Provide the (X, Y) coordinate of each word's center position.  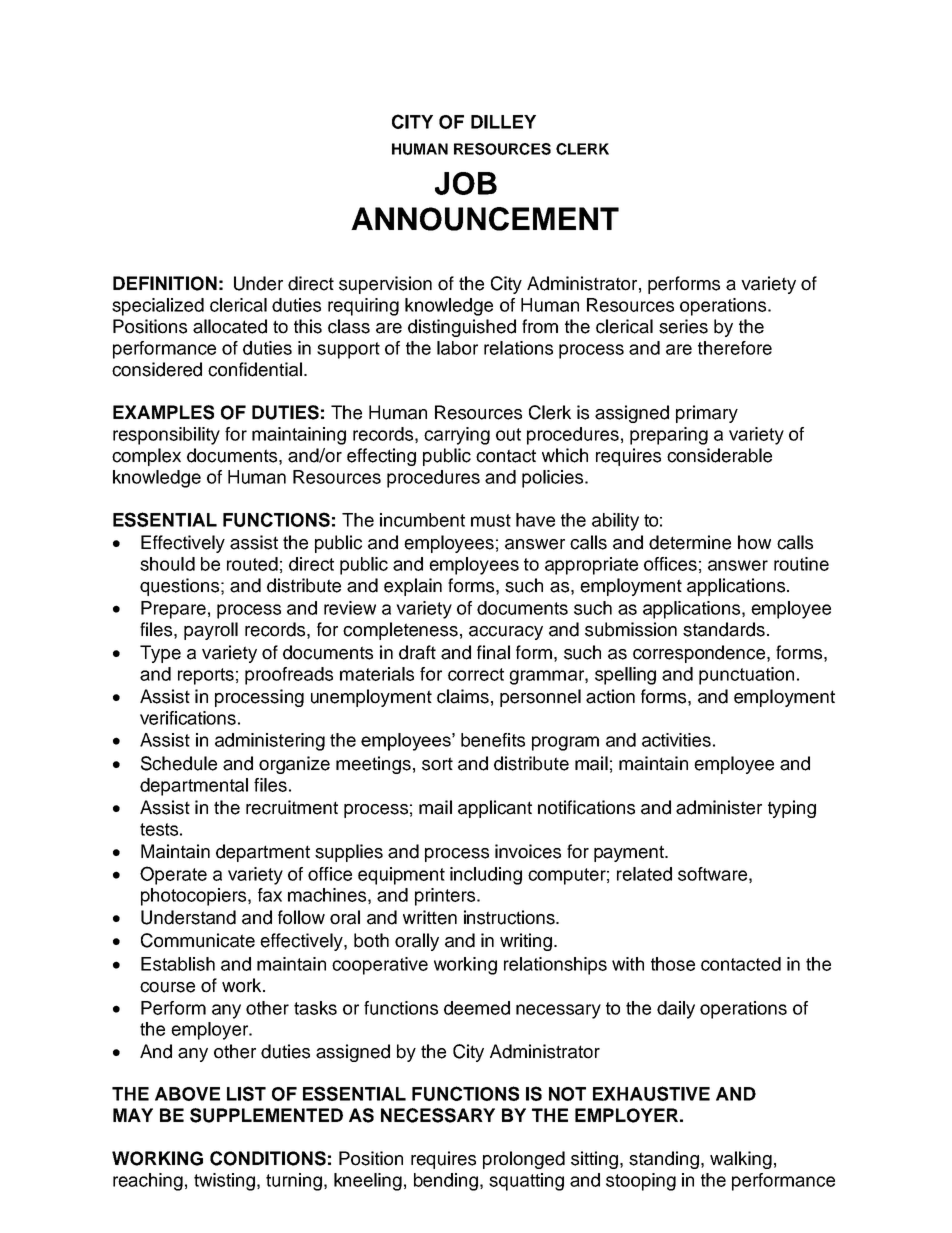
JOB (466, 183)
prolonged (524, 1160)
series (683, 326)
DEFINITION (165, 283)
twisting (224, 1182)
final (493, 652)
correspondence (700, 654)
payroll (211, 631)
